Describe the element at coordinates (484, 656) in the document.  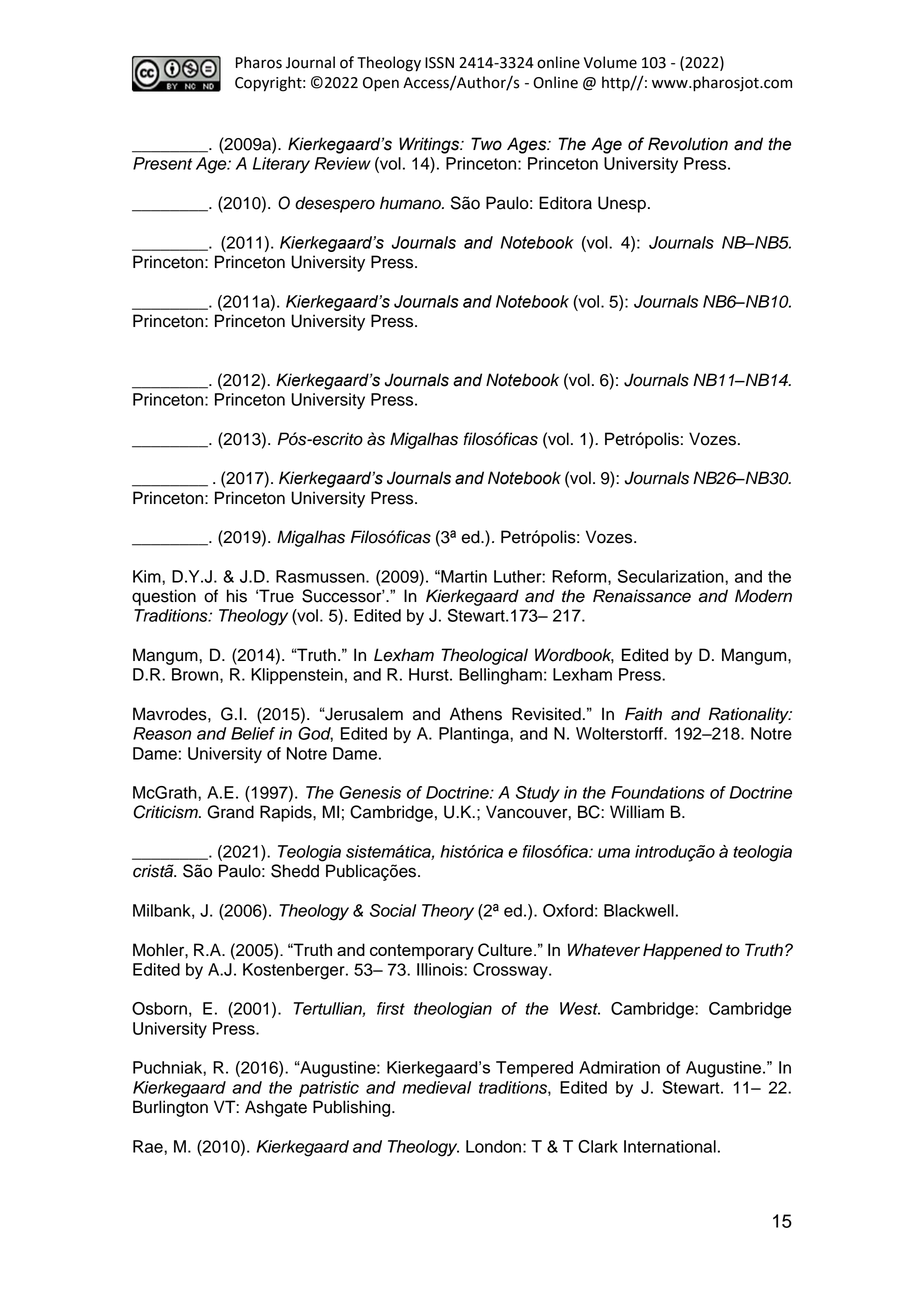
I see `Theological` at that location.
